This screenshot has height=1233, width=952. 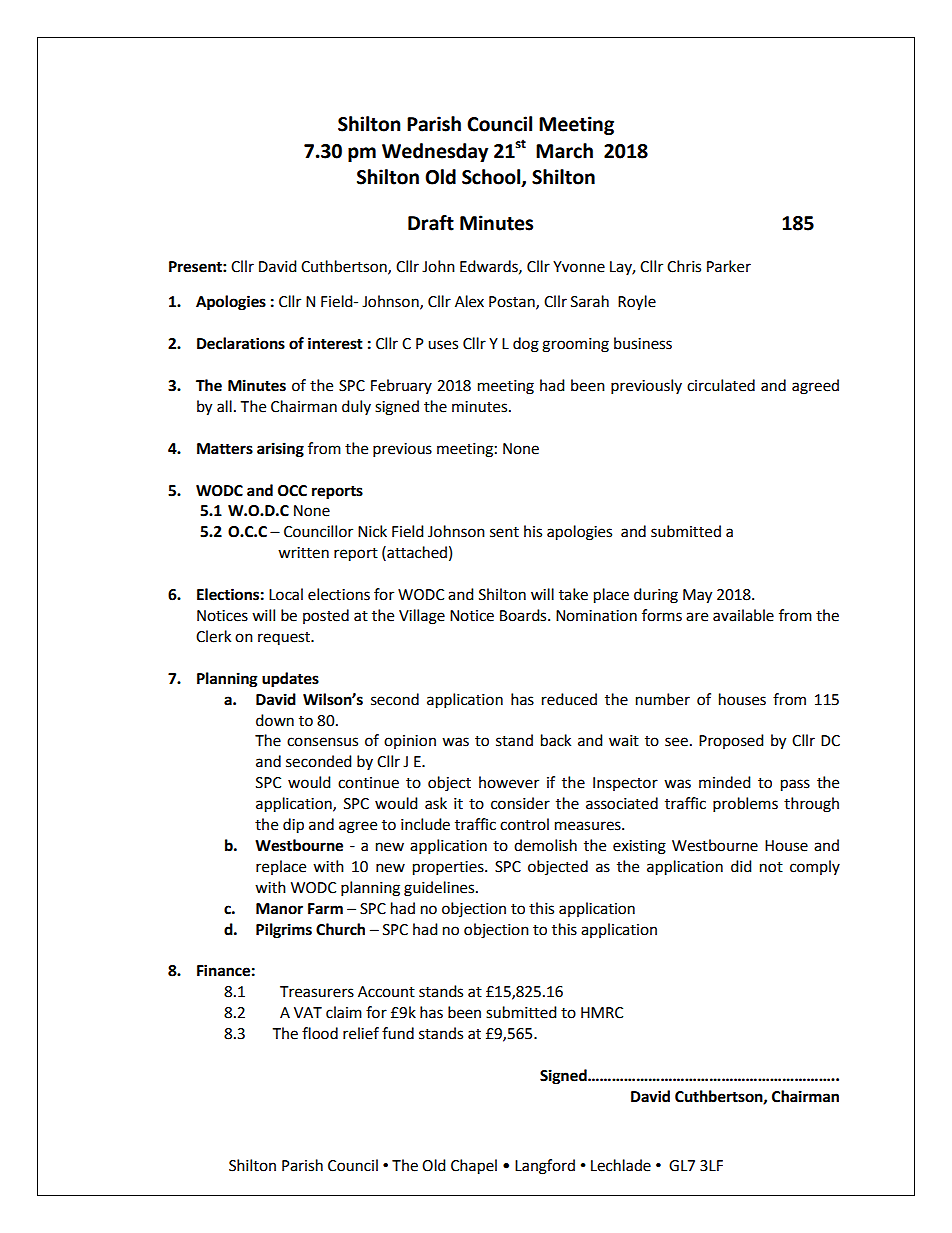 I want to click on request, so click(x=285, y=638).
